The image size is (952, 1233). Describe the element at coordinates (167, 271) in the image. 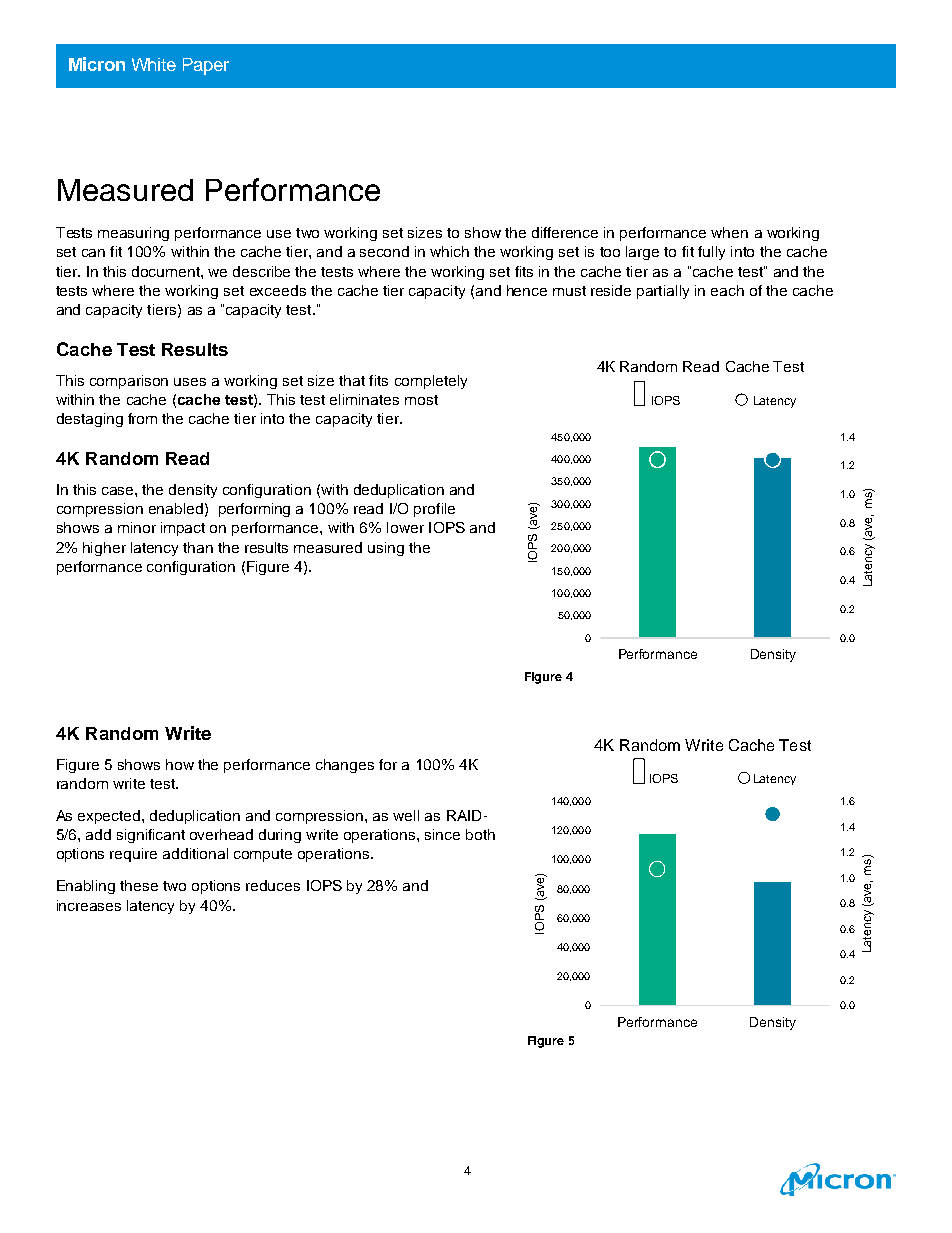

I see `document` at that location.
